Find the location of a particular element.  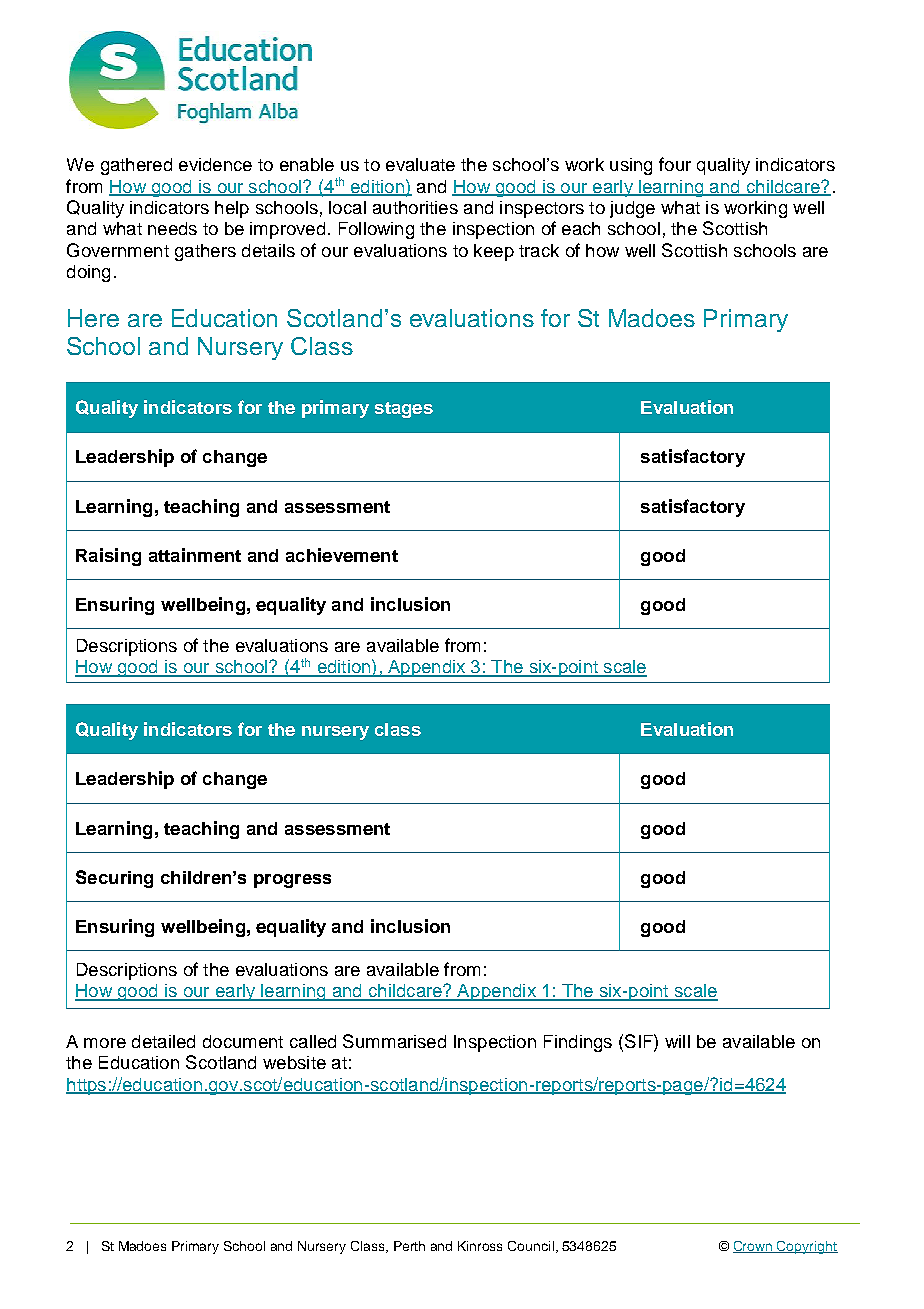

attainment is located at coordinates (195, 555).
